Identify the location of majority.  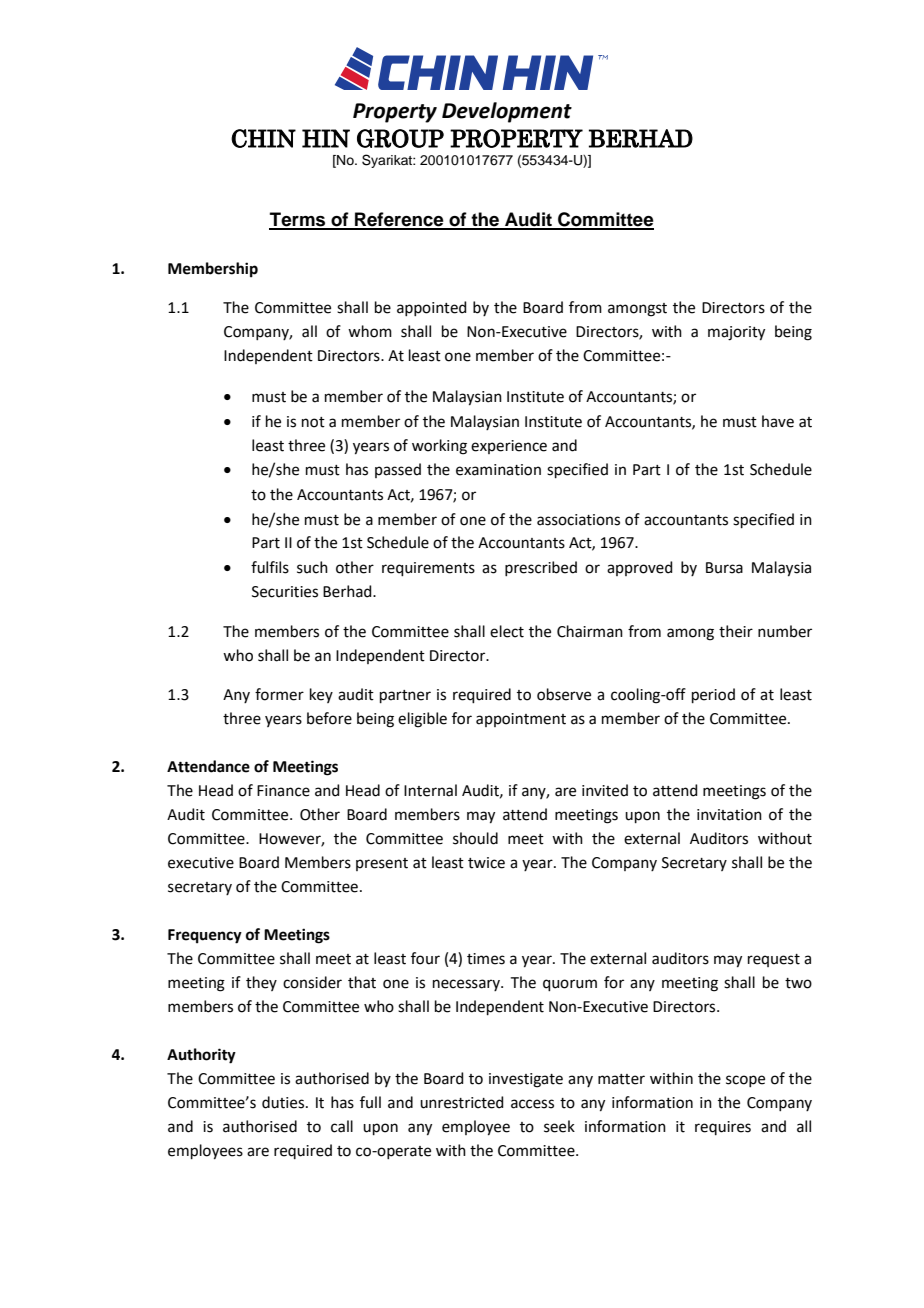
(736, 333).
